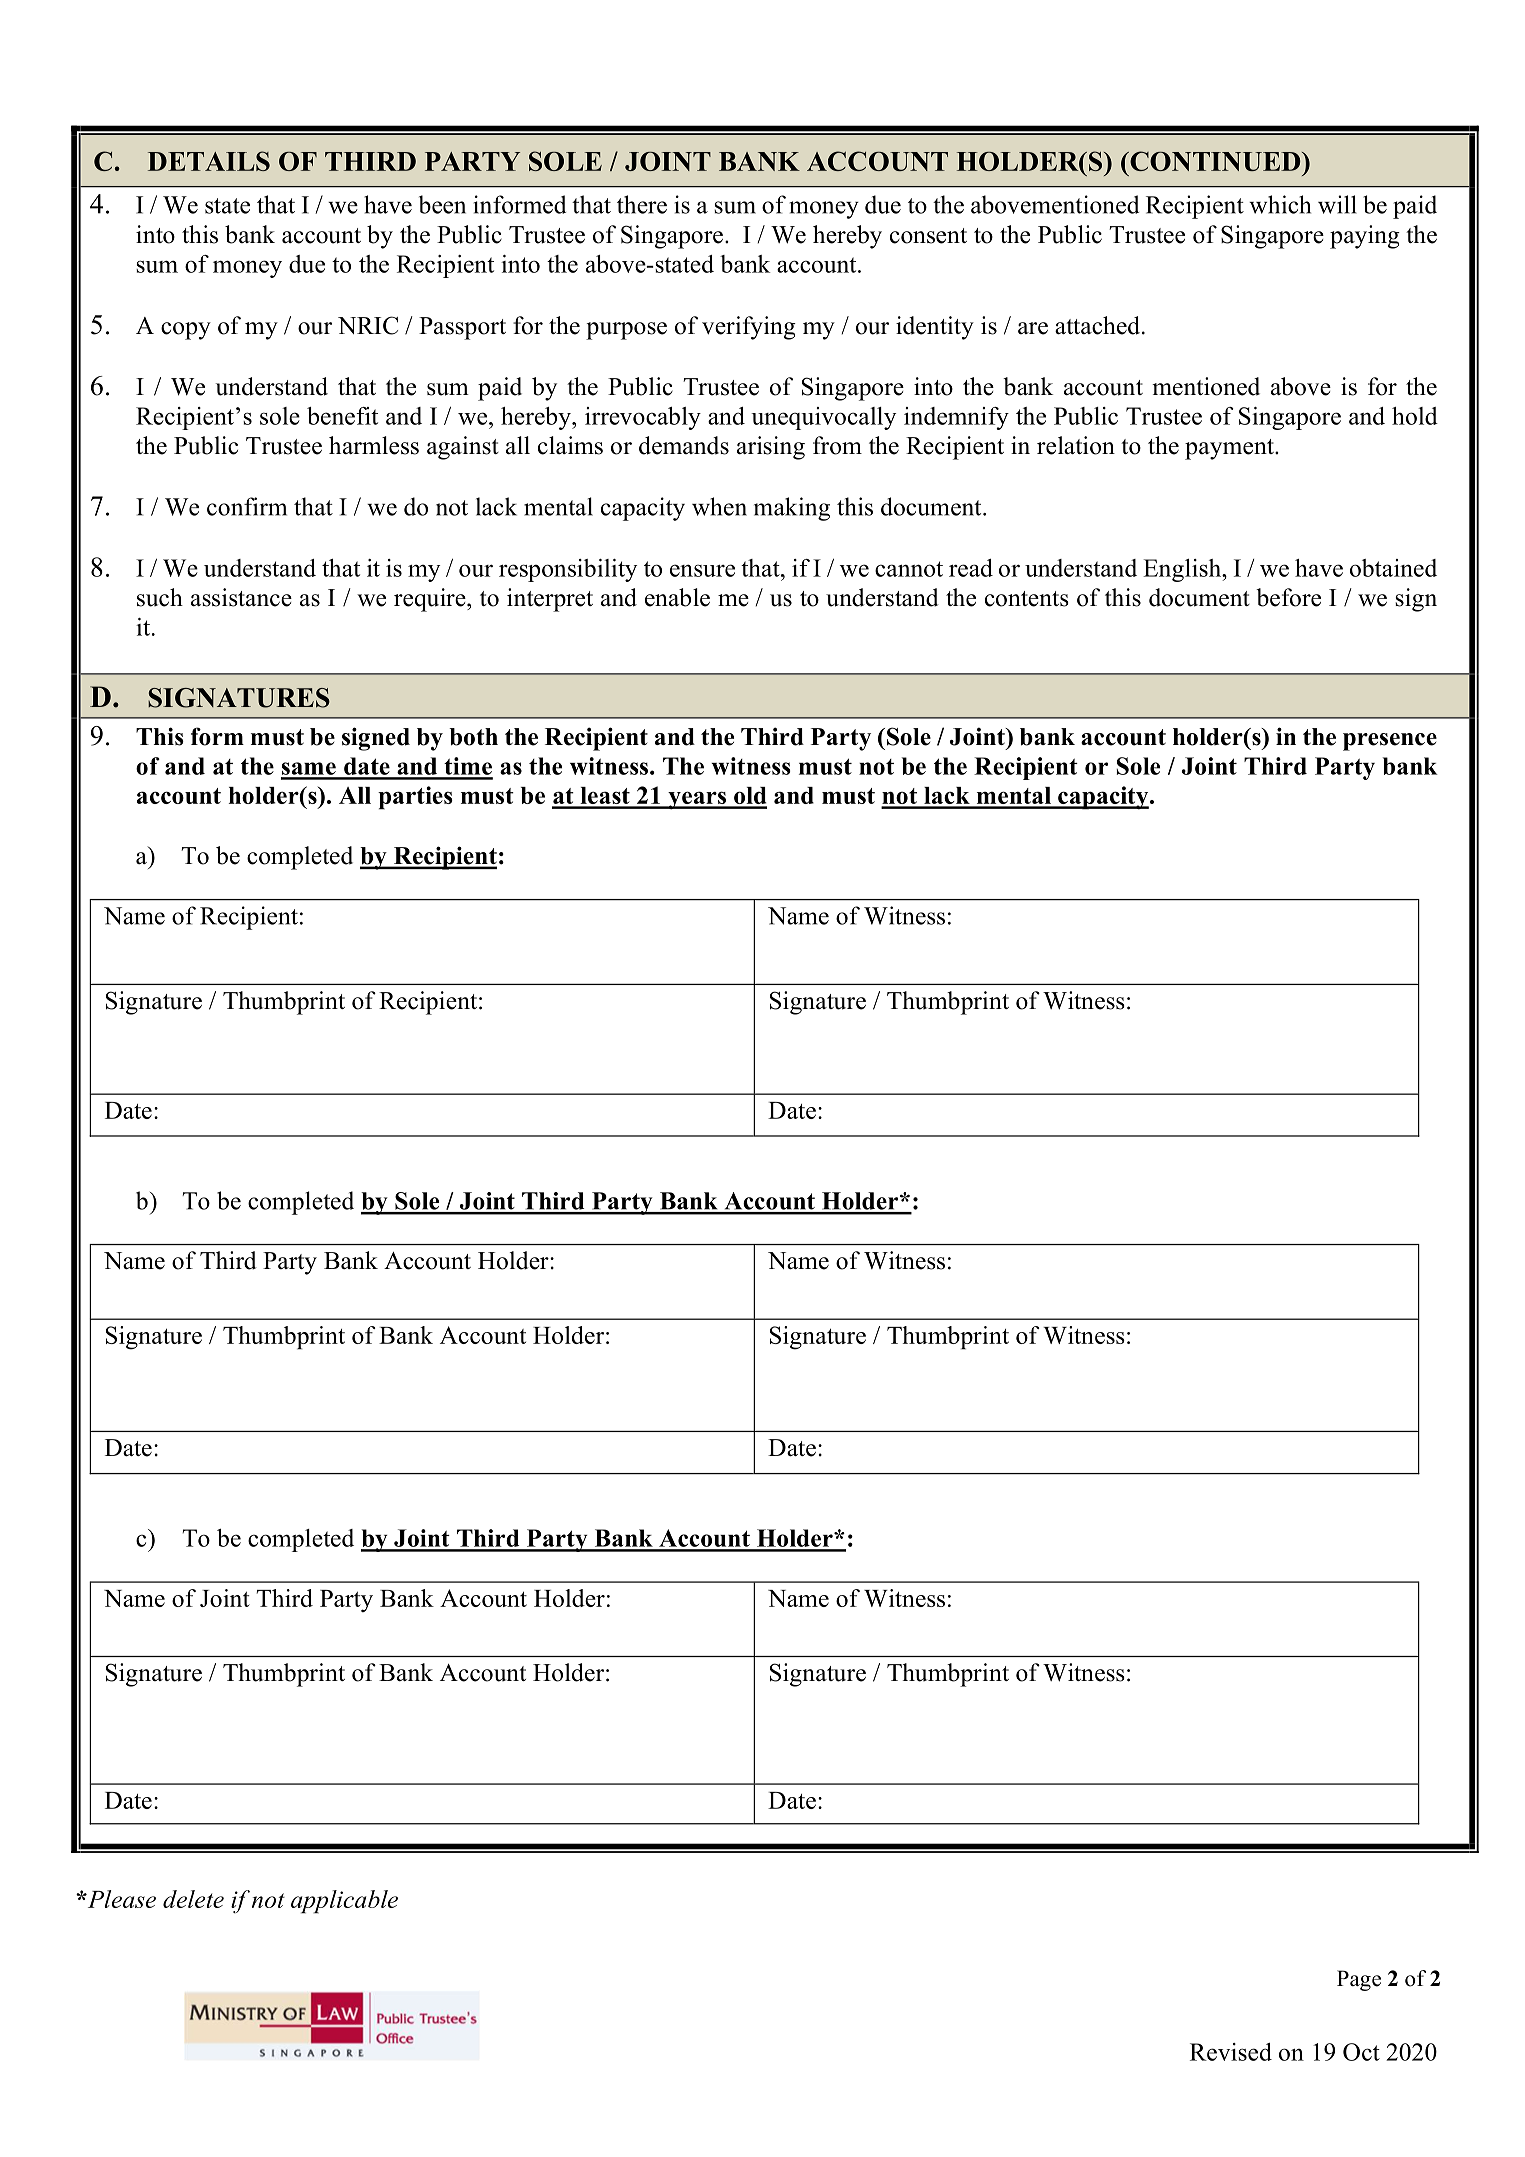 The image size is (1525, 2157). I want to click on years, so click(697, 800).
